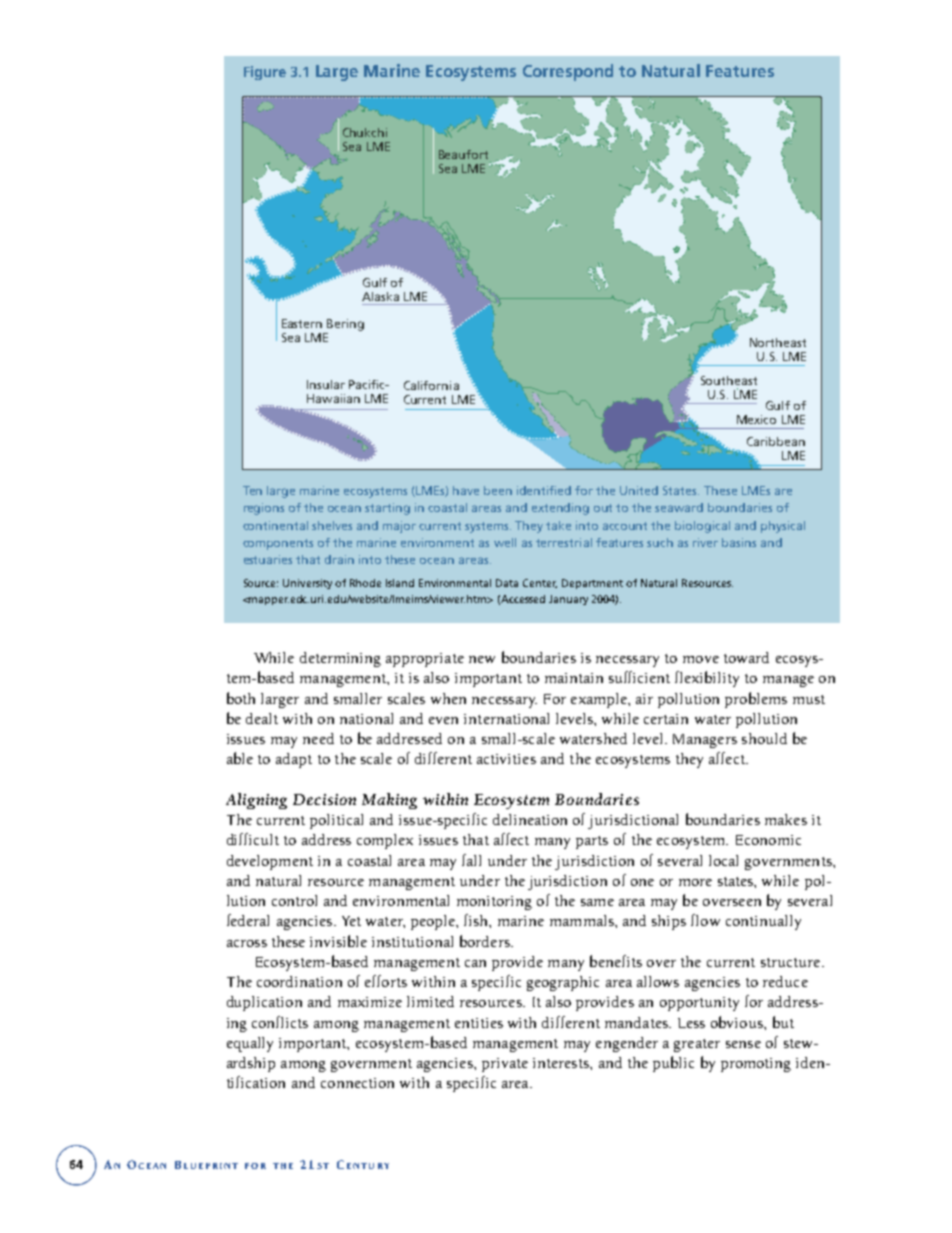  What do you see at coordinates (540, 583) in the page?
I see `Center` at bounding box center [540, 583].
